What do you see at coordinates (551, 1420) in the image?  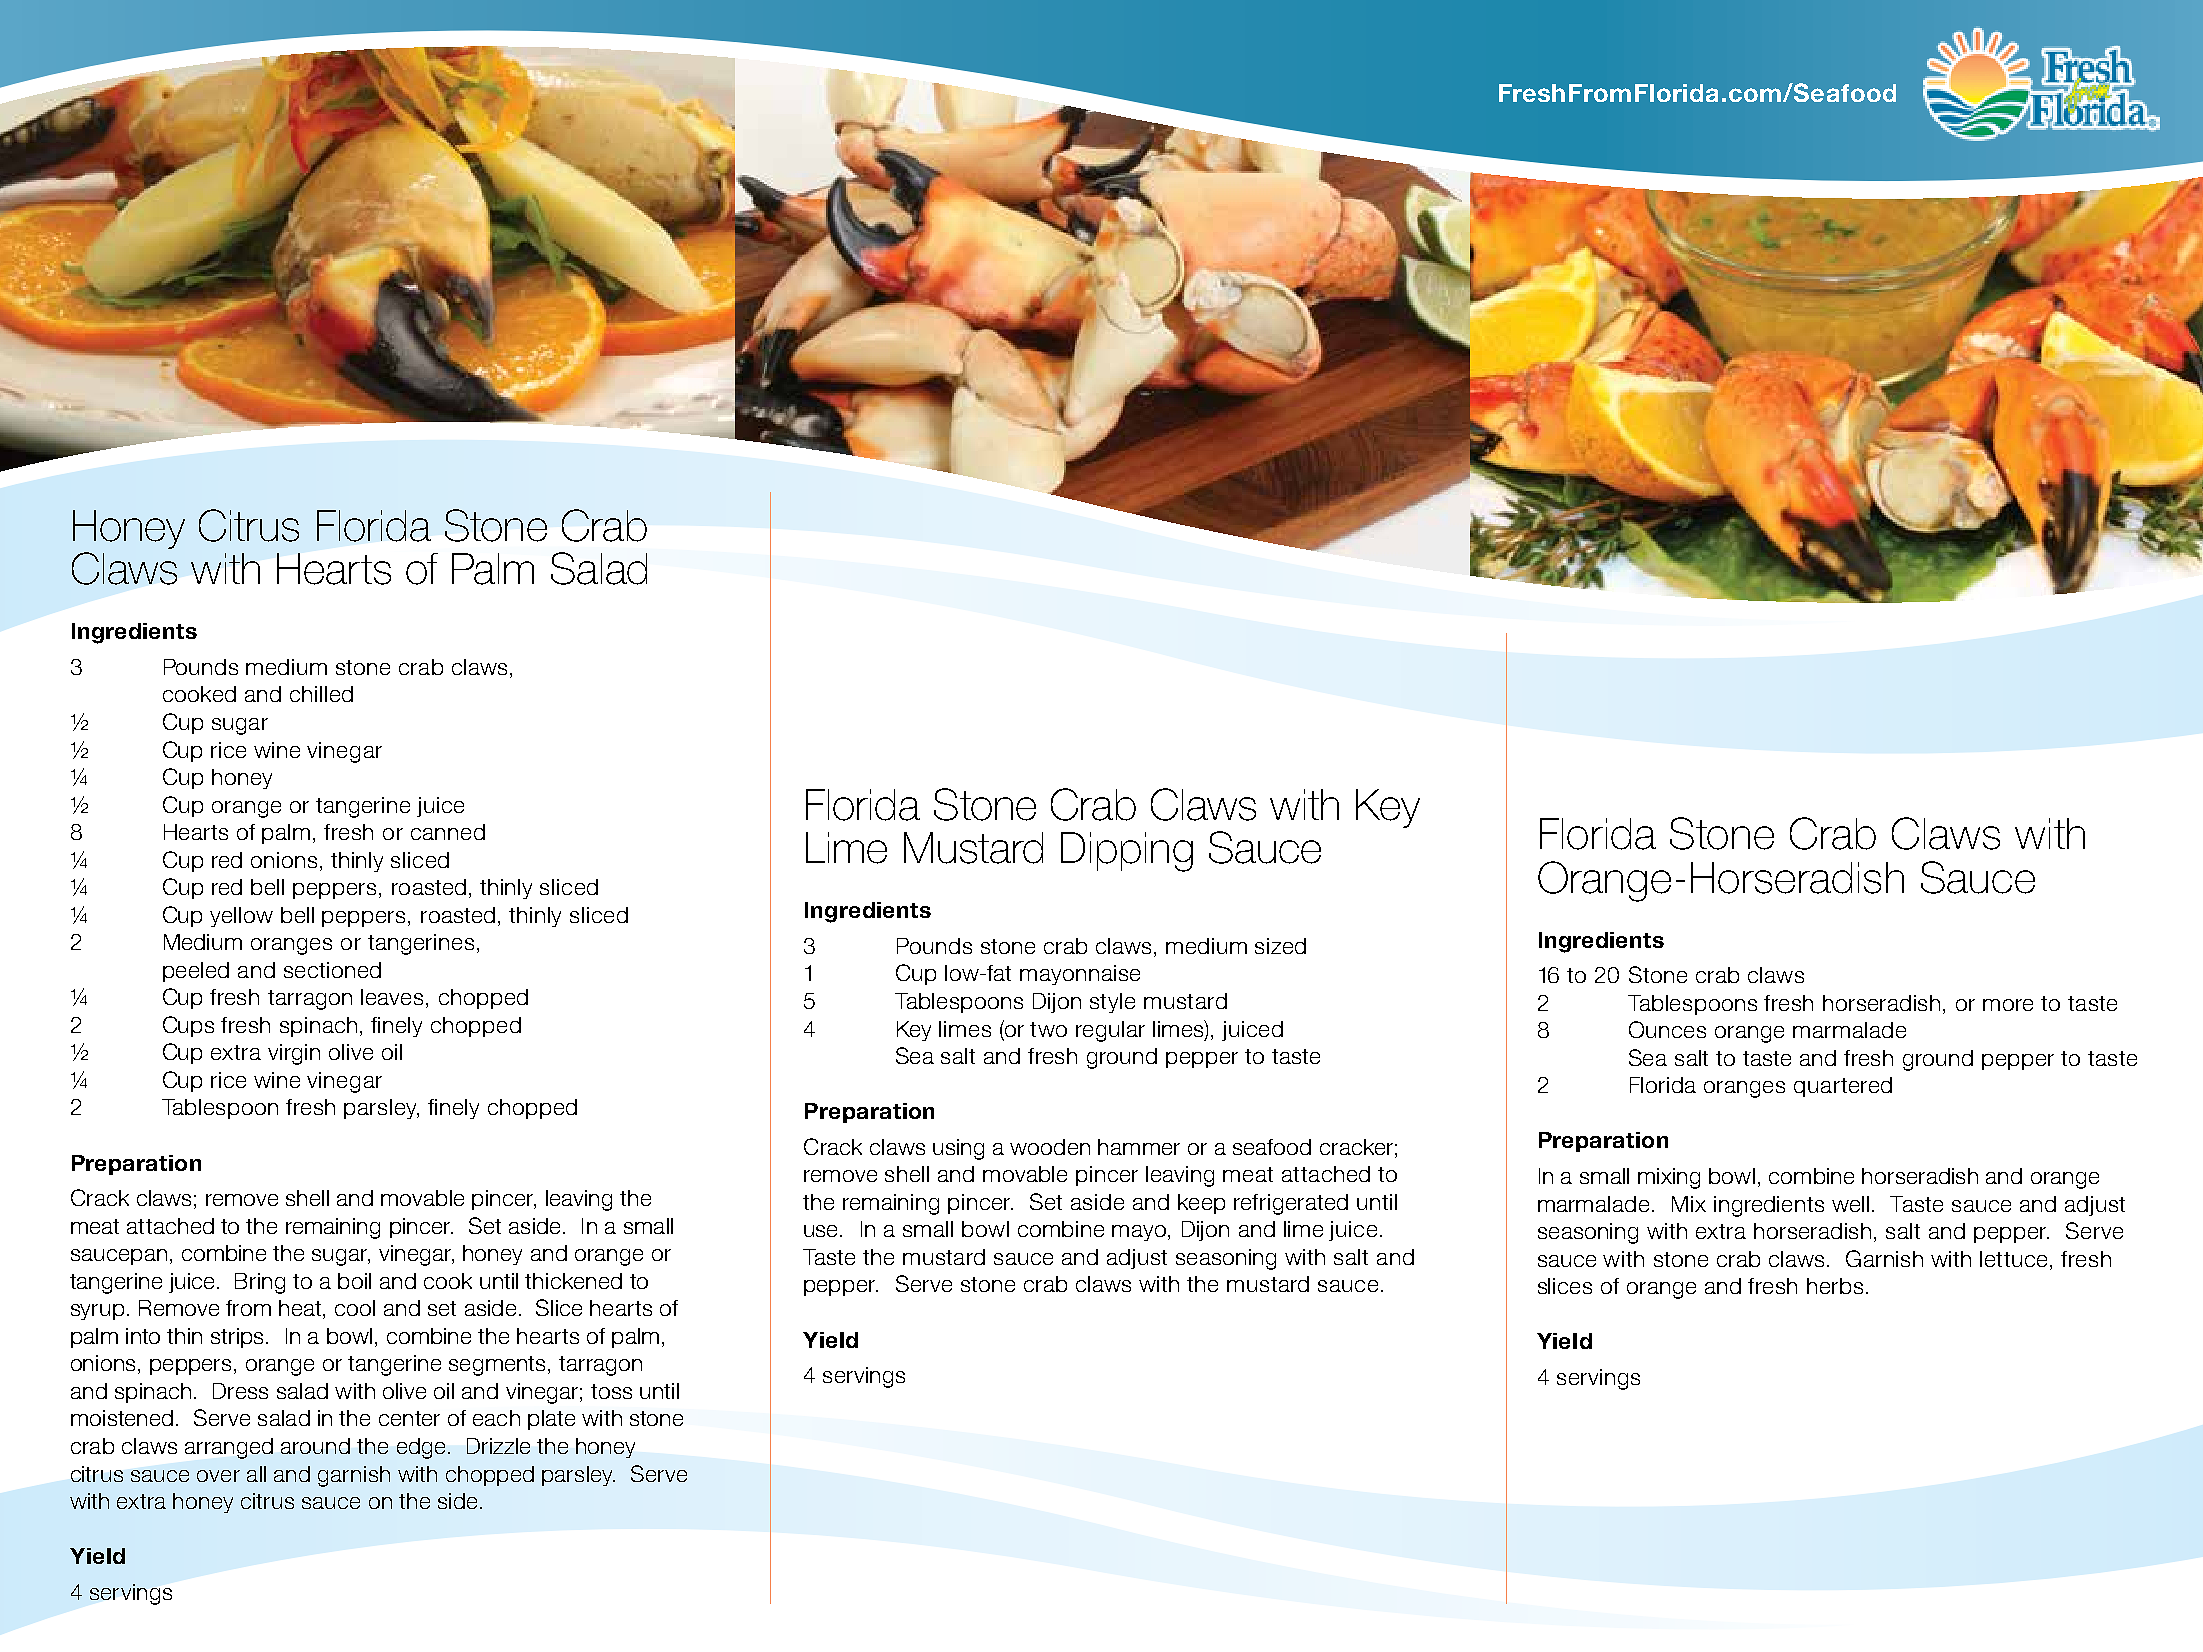 I see `plate` at bounding box center [551, 1420].
